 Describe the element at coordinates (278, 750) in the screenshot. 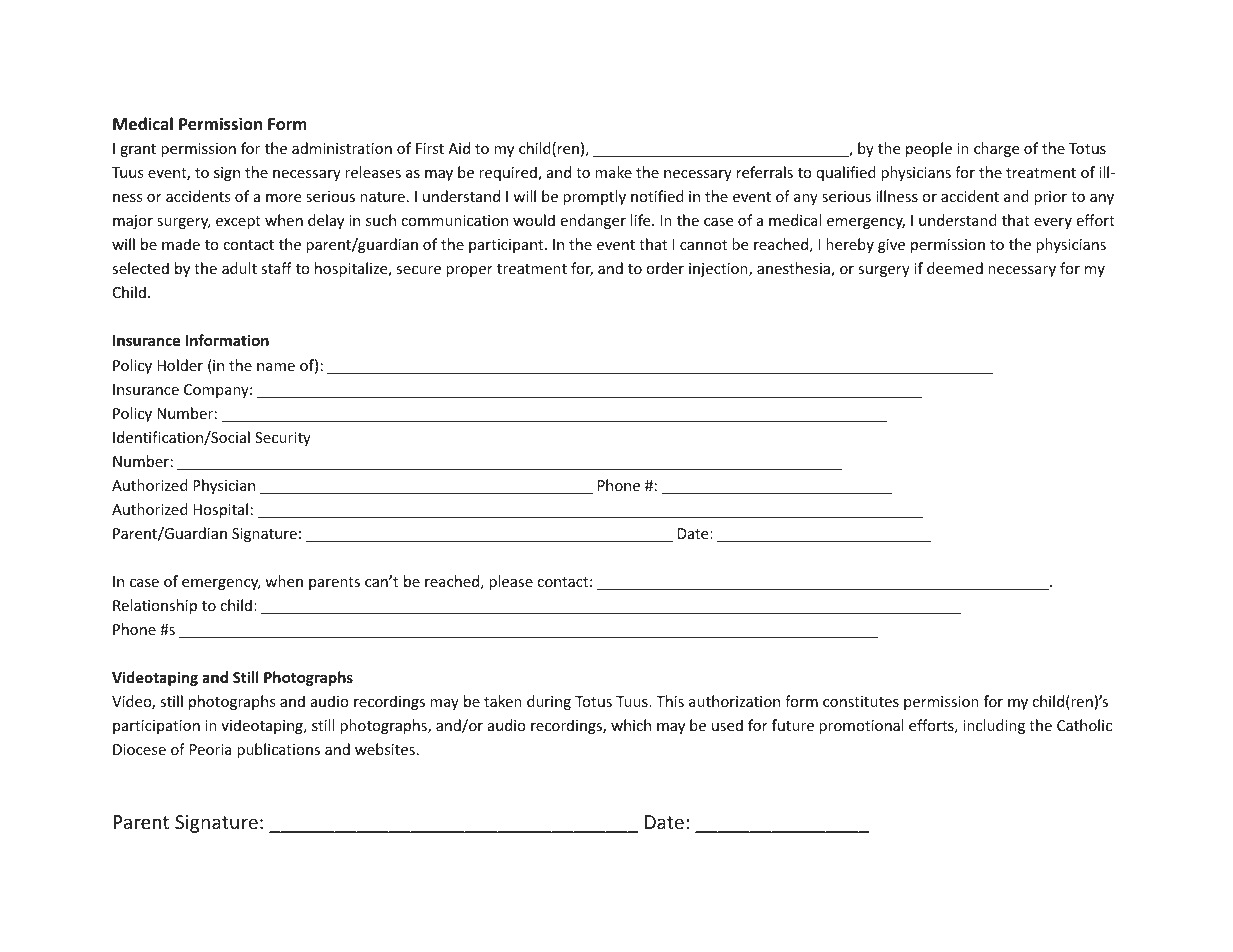

I see `publications` at that location.
